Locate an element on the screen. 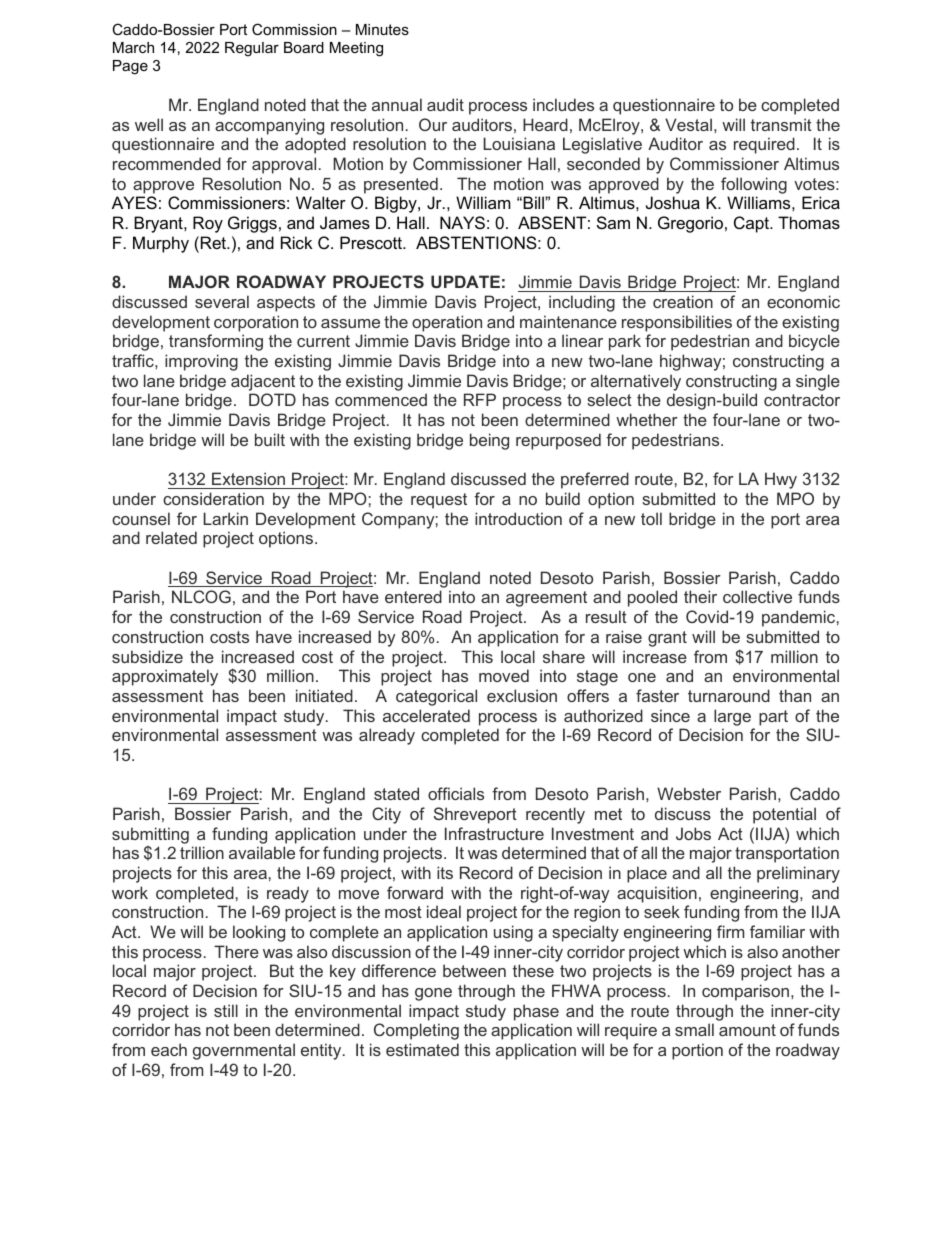 The image size is (952, 1233). transmit is located at coordinates (781, 124).
